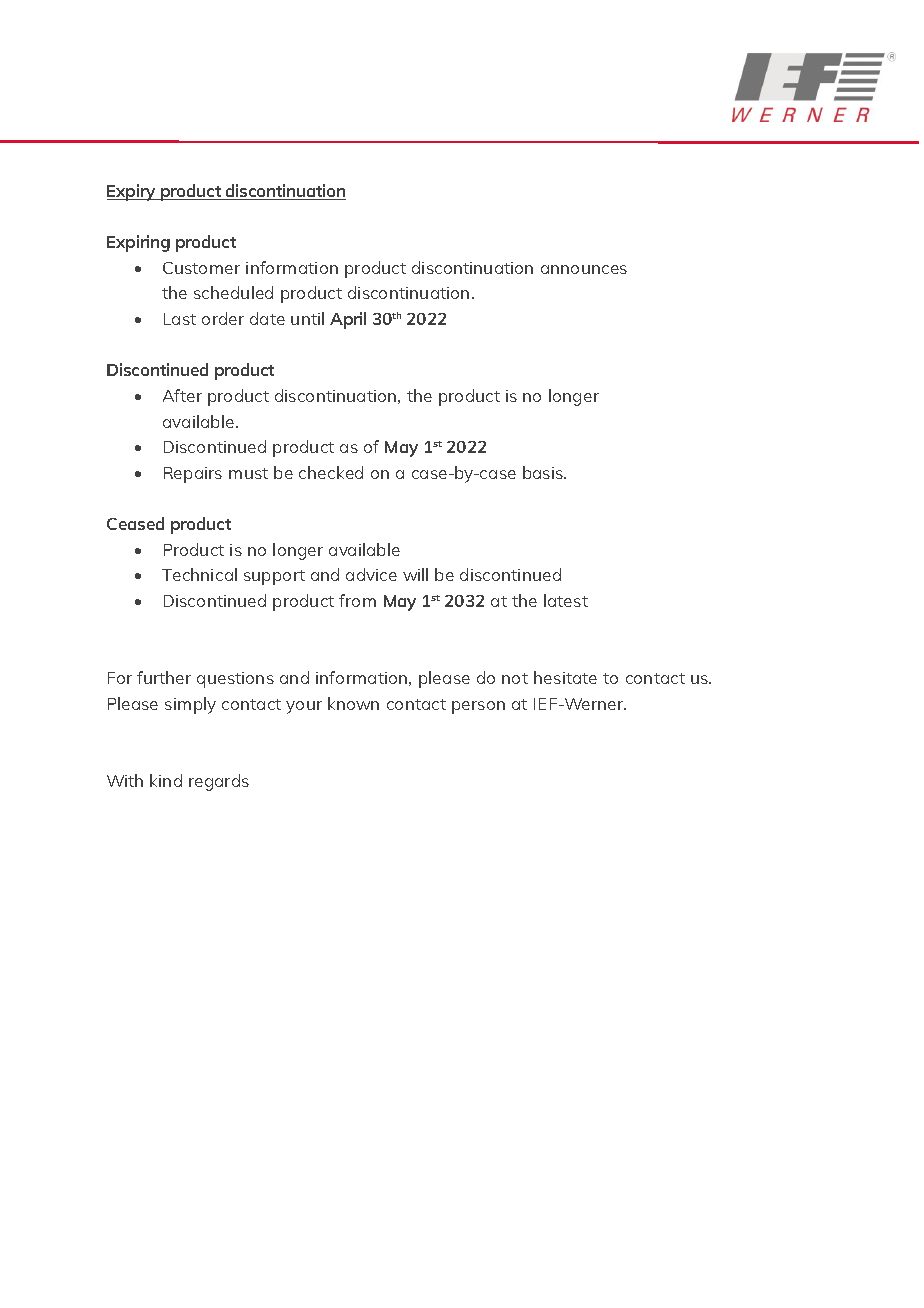  What do you see at coordinates (584, 269) in the screenshot?
I see `announces` at bounding box center [584, 269].
